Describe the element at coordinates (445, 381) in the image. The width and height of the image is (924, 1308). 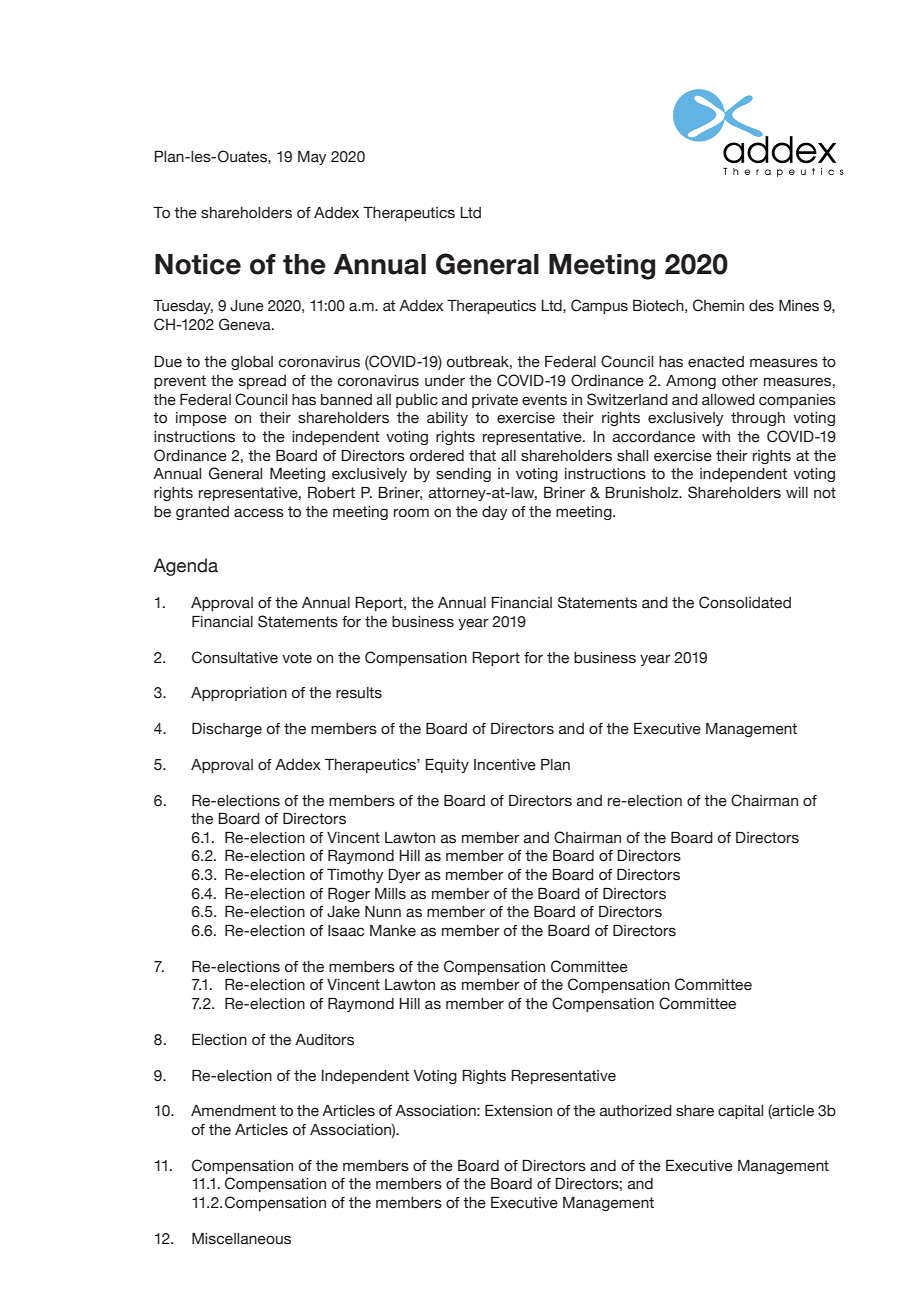
I see `under` at that location.
